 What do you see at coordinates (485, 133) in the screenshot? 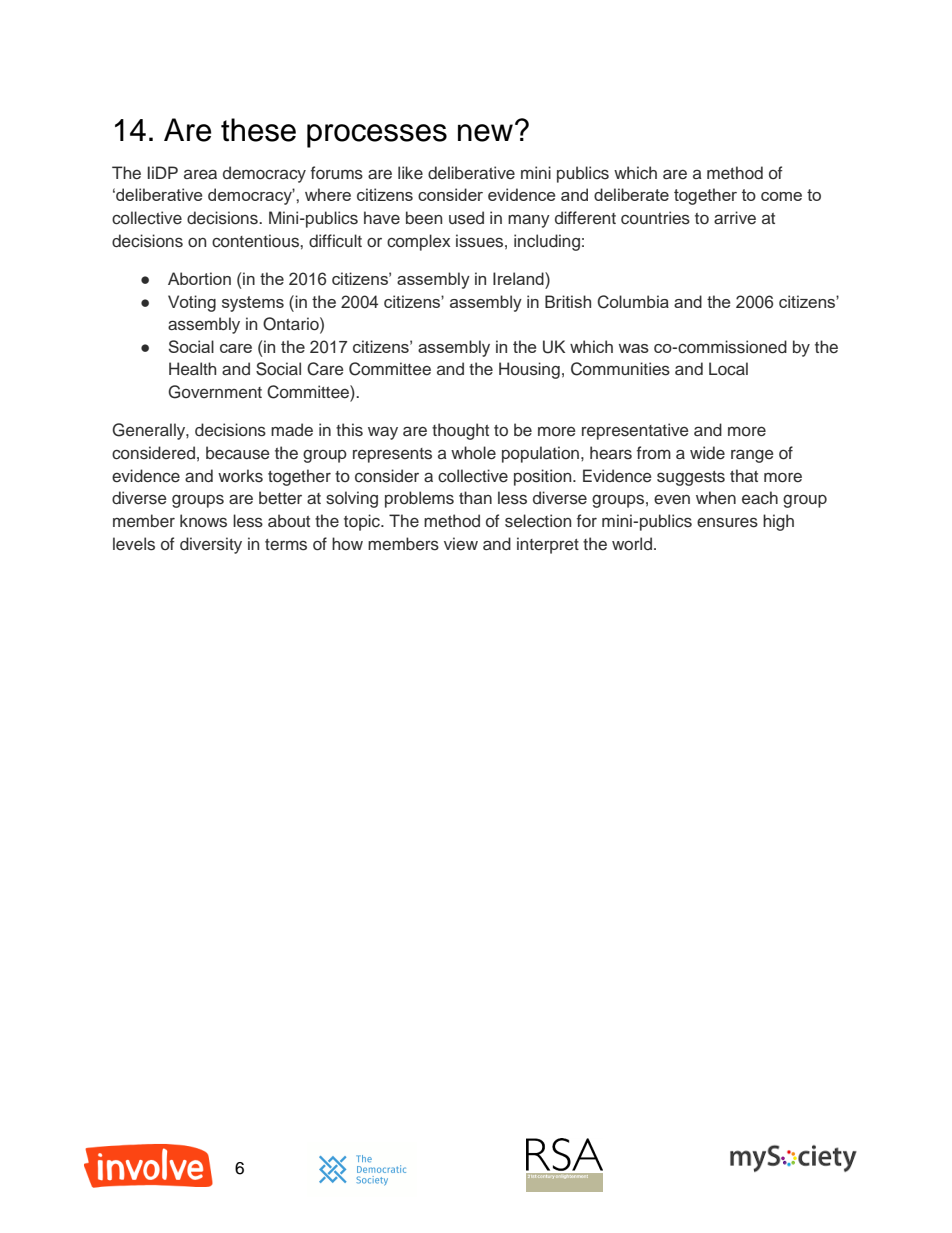
I see `new` at bounding box center [485, 133].
